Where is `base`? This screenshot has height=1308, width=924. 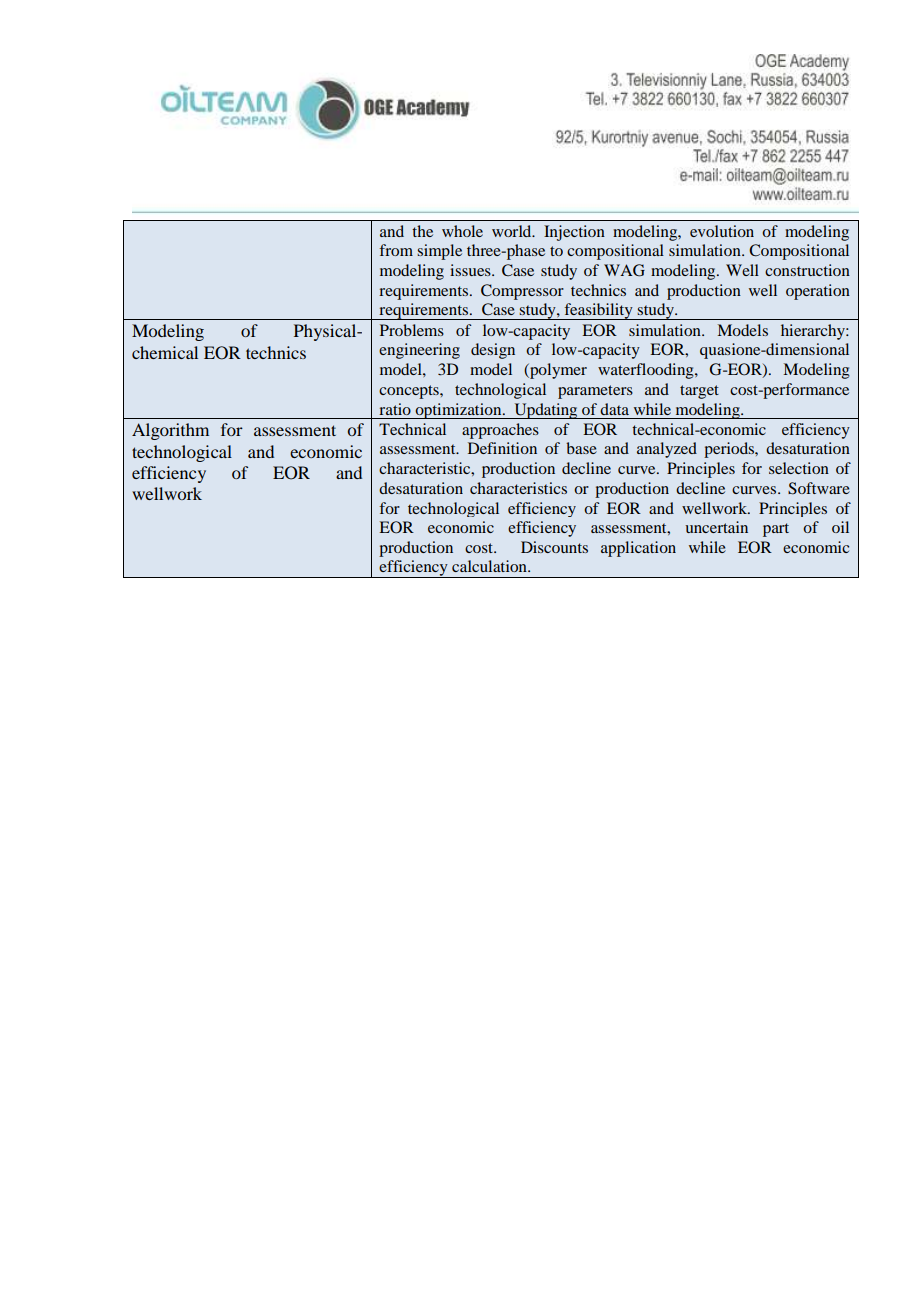 base is located at coordinates (581, 448).
